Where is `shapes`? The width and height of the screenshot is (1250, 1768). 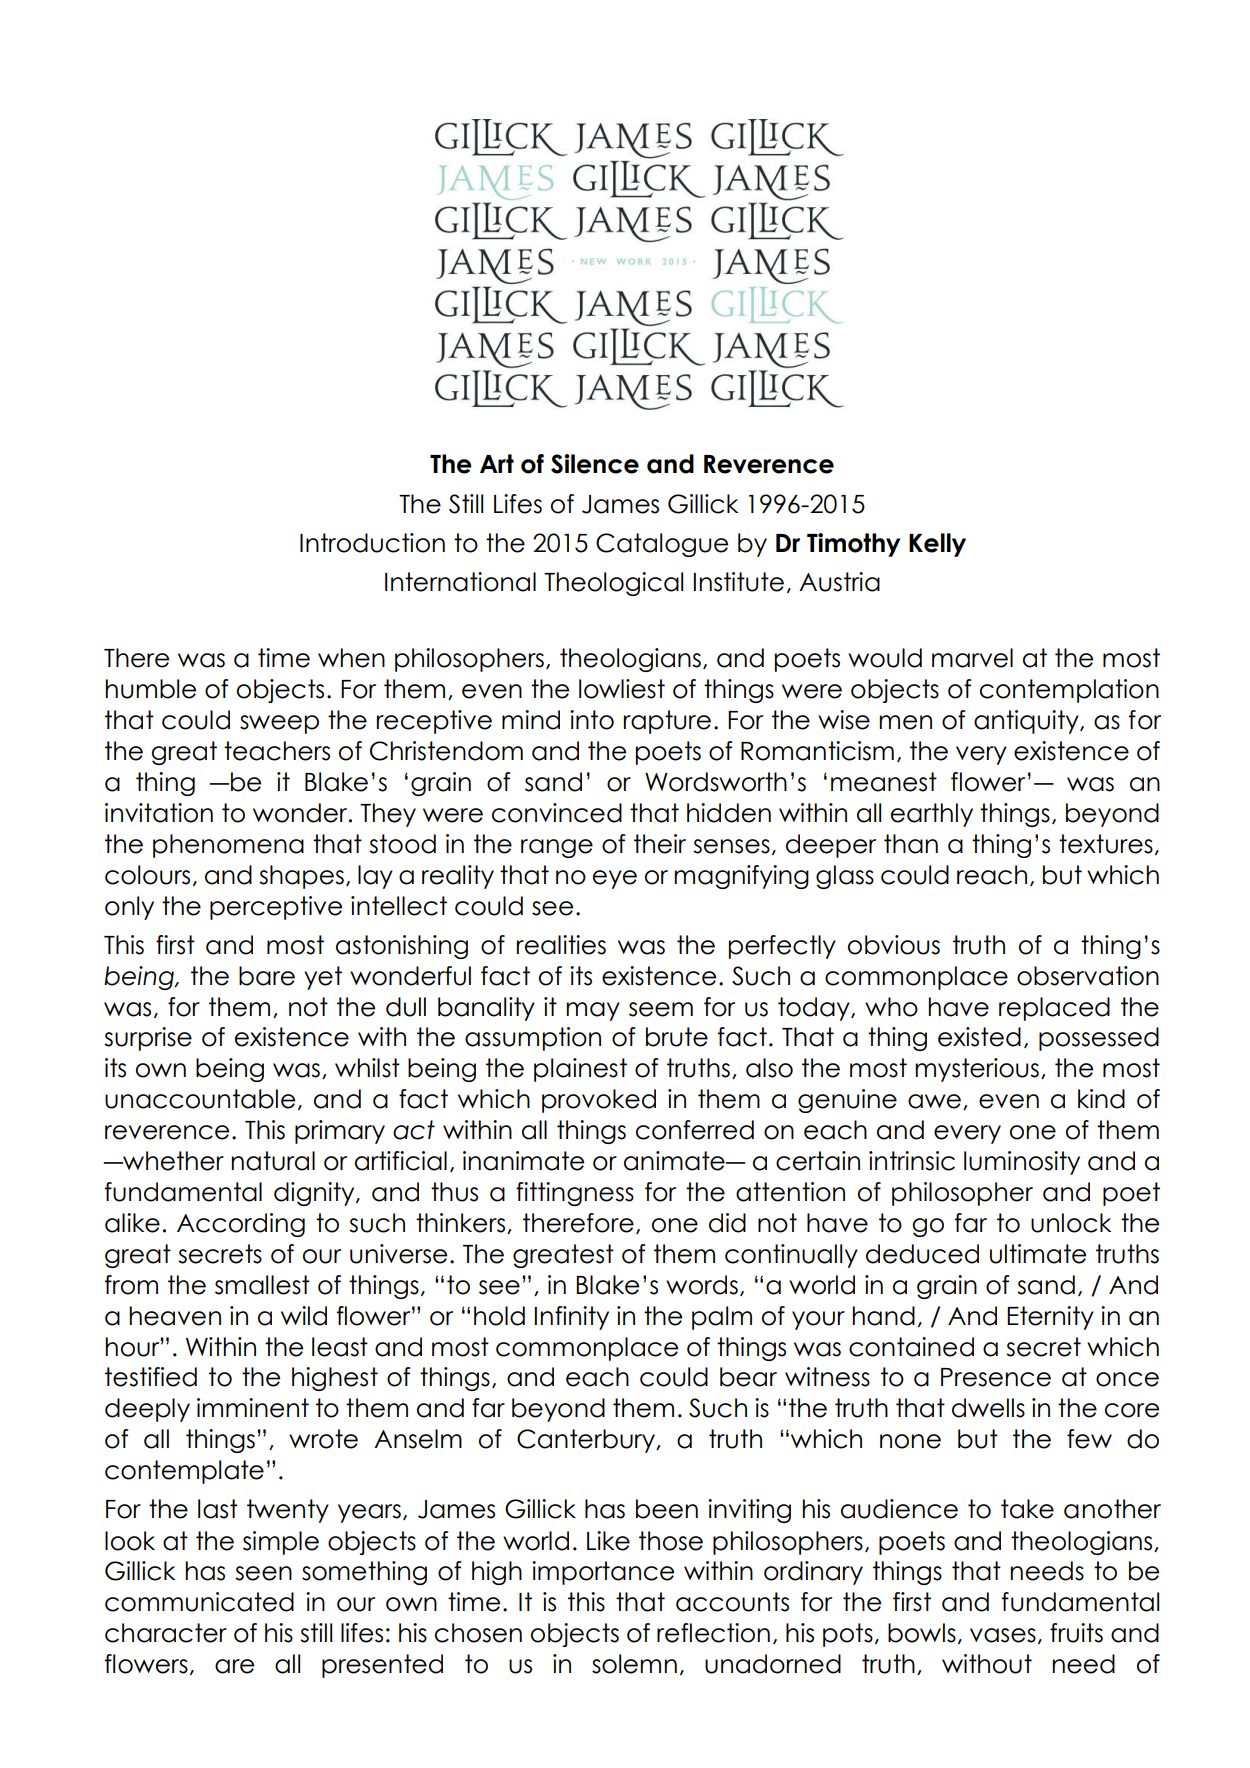
shapes is located at coordinates (301, 877).
